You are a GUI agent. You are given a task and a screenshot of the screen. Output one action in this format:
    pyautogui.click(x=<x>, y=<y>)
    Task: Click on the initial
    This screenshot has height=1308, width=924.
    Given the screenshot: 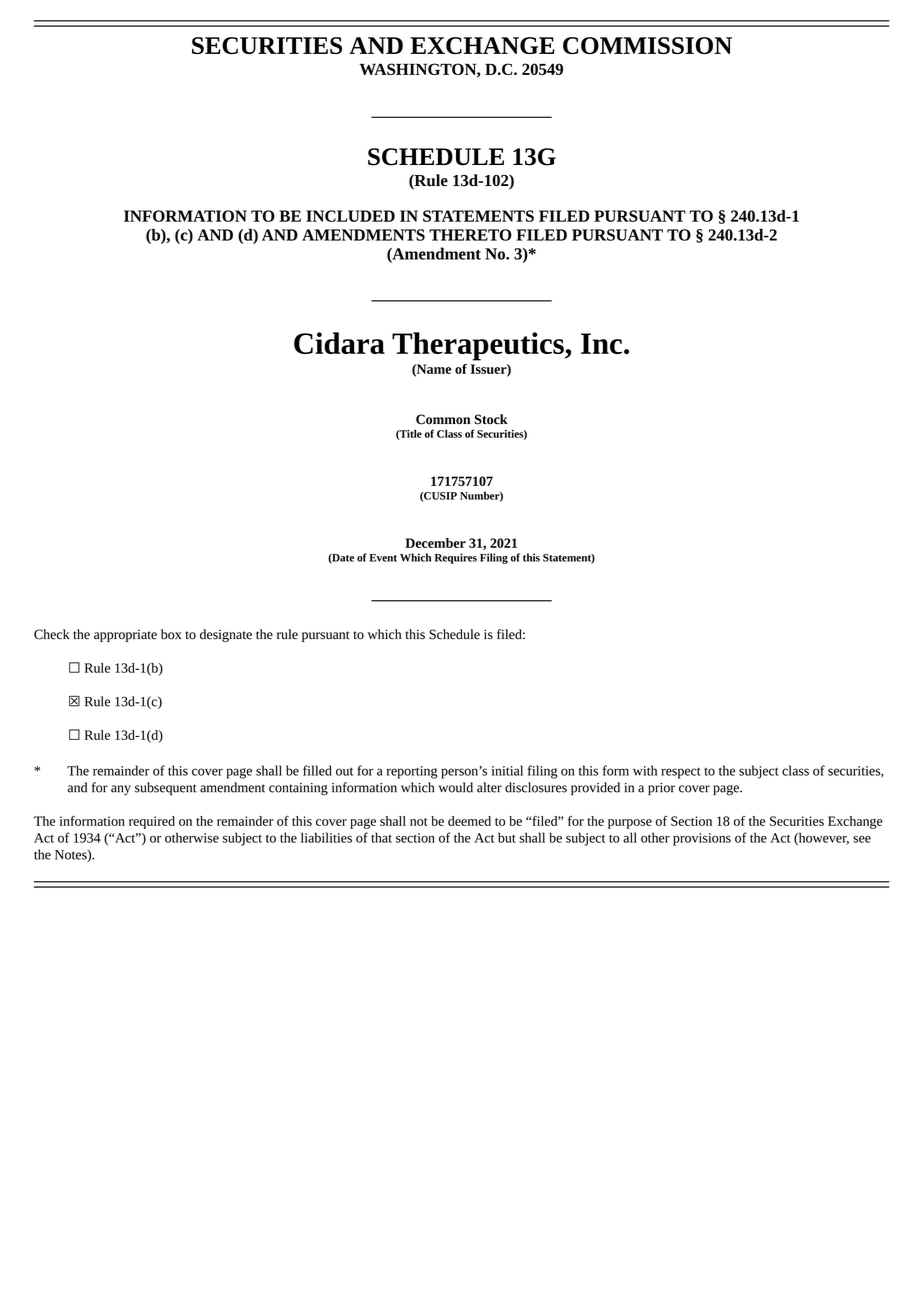 What is the action you would take?
    pyautogui.click(x=507, y=770)
